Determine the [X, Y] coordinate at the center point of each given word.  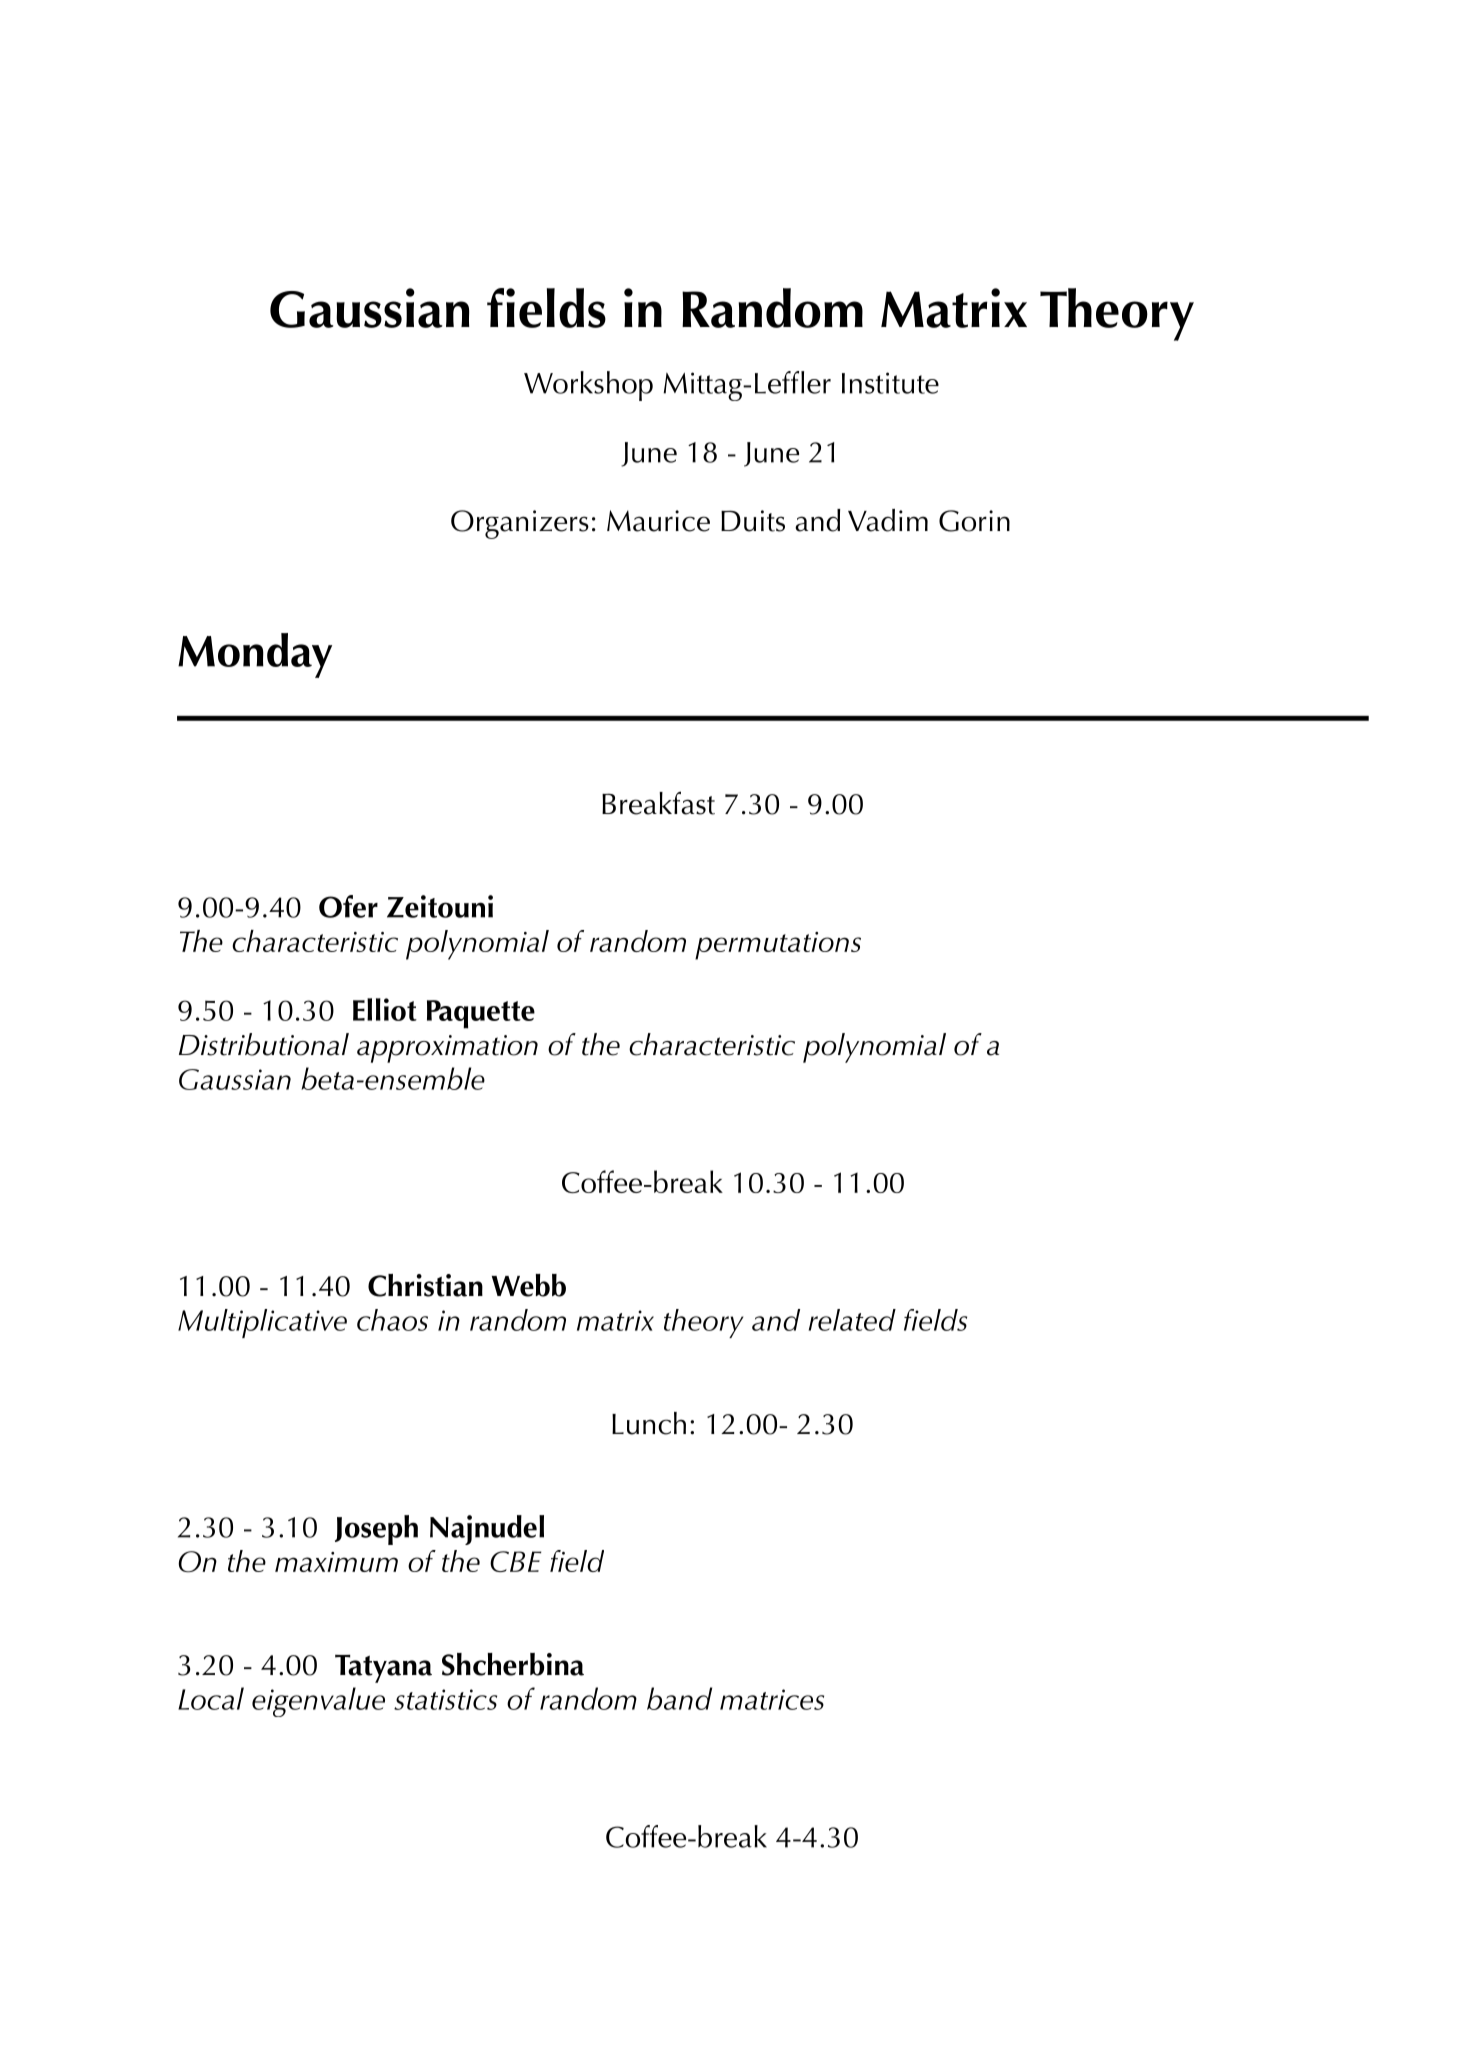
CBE [515, 1561]
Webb [529, 1285]
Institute [890, 383]
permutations [778, 946]
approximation [447, 1049]
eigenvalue [318, 1702]
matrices [772, 1699]
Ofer [348, 906]
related [852, 1320]
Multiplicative [262, 1323]
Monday [255, 655]
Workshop [588, 386]
